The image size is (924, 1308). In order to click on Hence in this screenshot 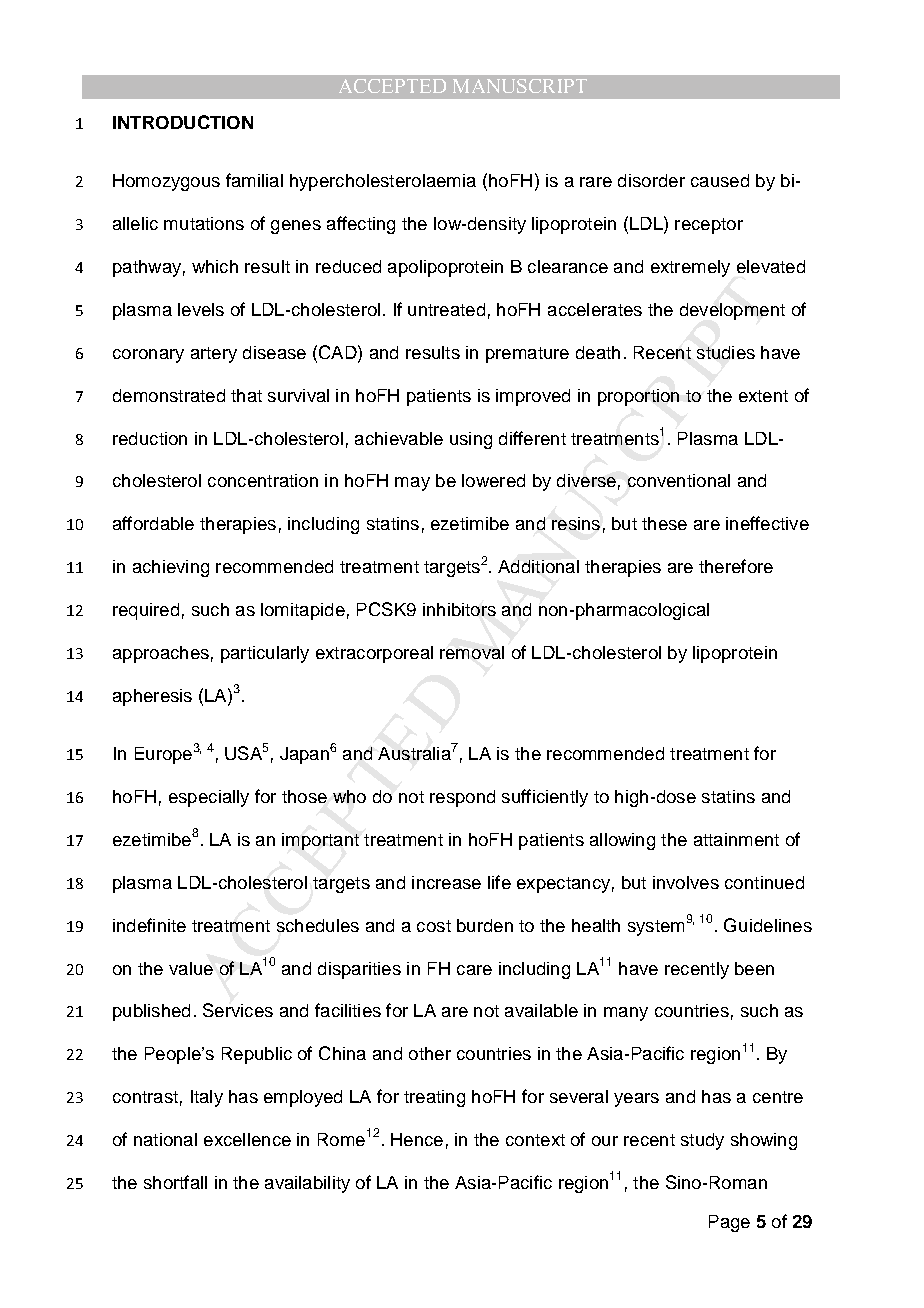, I will do `click(417, 1139)`.
